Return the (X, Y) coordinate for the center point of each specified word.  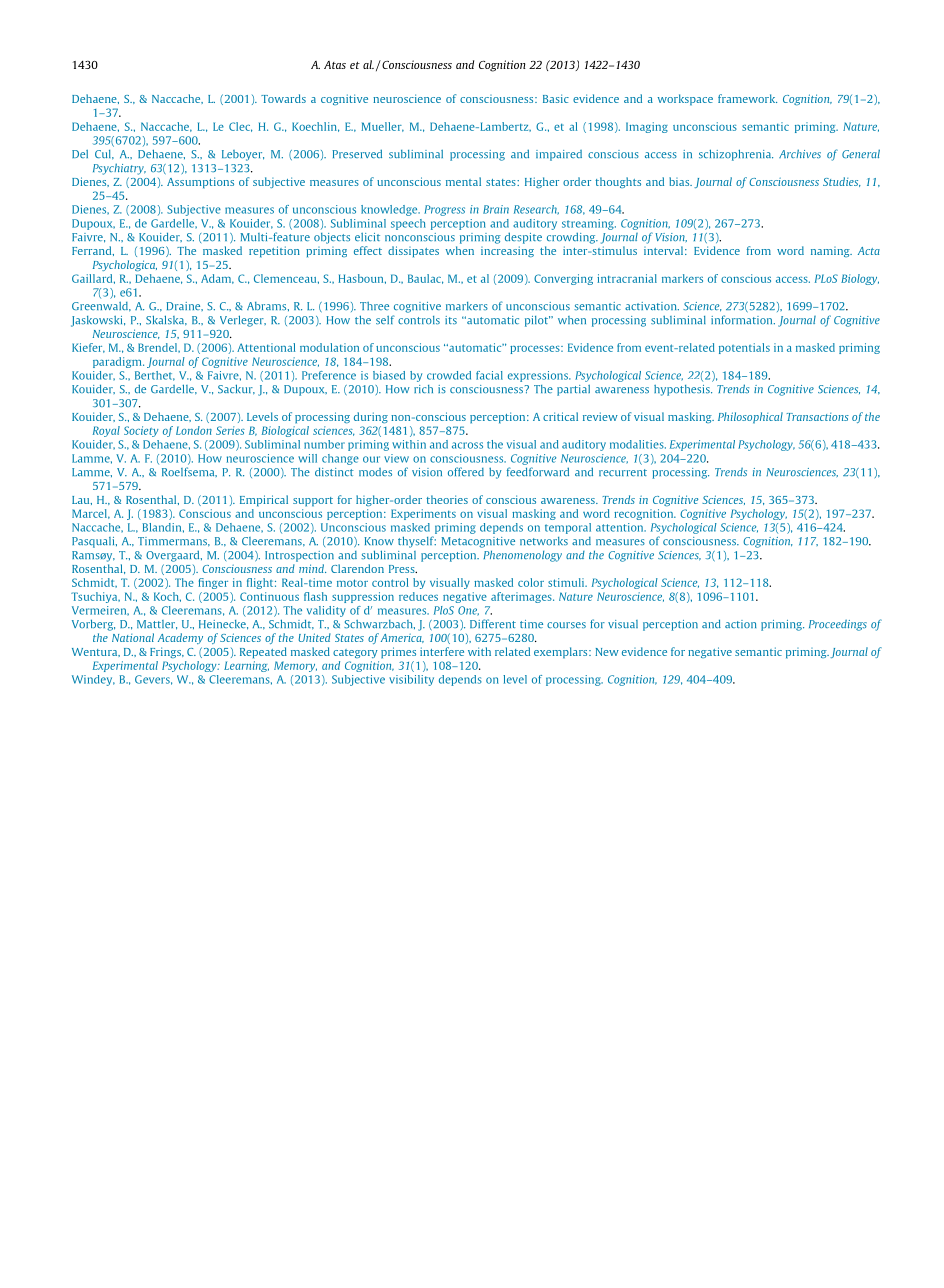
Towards (283, 98)
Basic (556, 98)
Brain (496, 209)
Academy (180, 638)
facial (489, 375)
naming (831, 252)
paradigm (118, 362)
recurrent (623, 472)
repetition (274, 252)
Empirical (264, 501)
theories (447, 499)
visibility (411, 680)
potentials (744, 348)
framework (747, 98)
